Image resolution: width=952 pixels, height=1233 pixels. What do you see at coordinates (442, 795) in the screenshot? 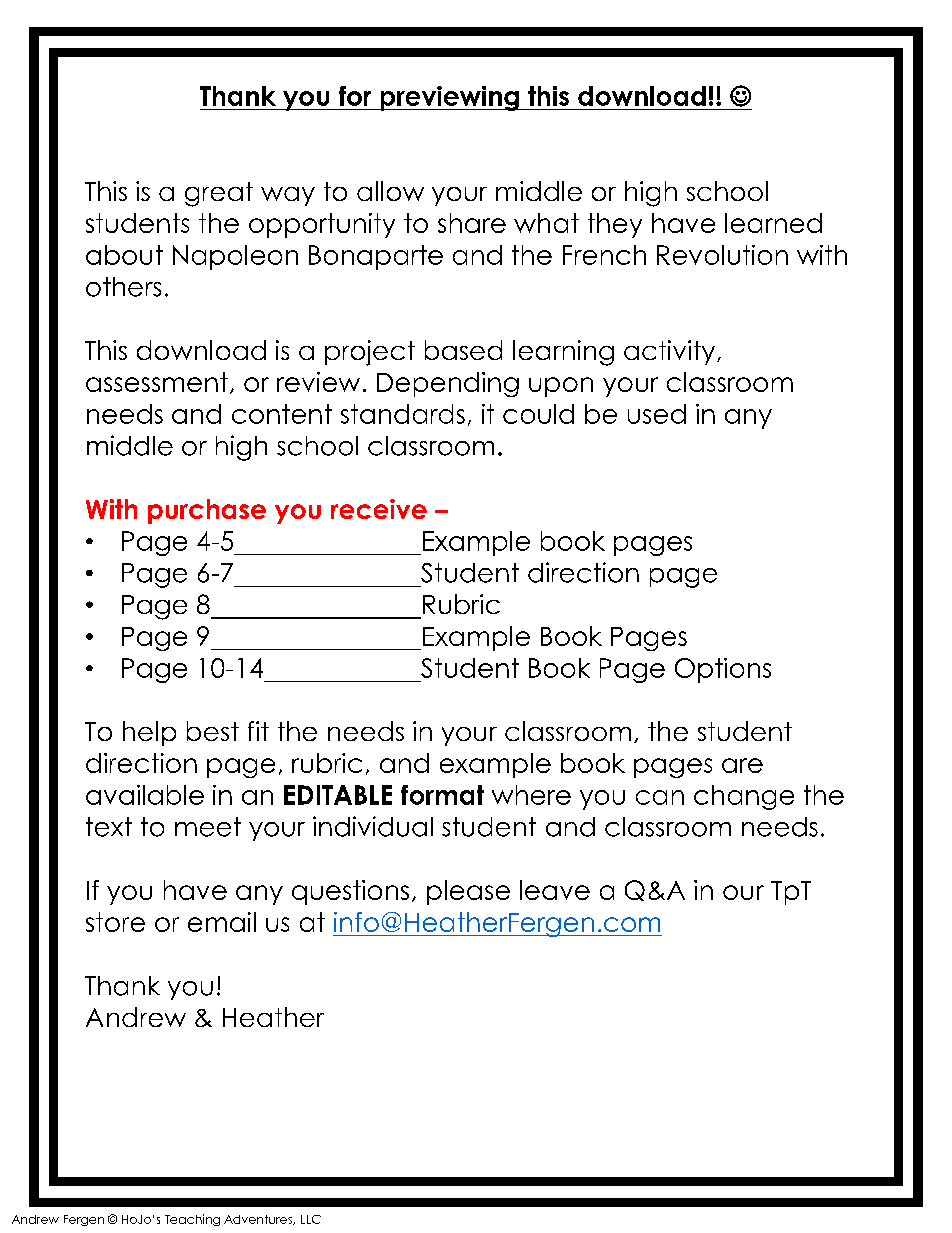
I see `format` at bounding box center [442, 795].
